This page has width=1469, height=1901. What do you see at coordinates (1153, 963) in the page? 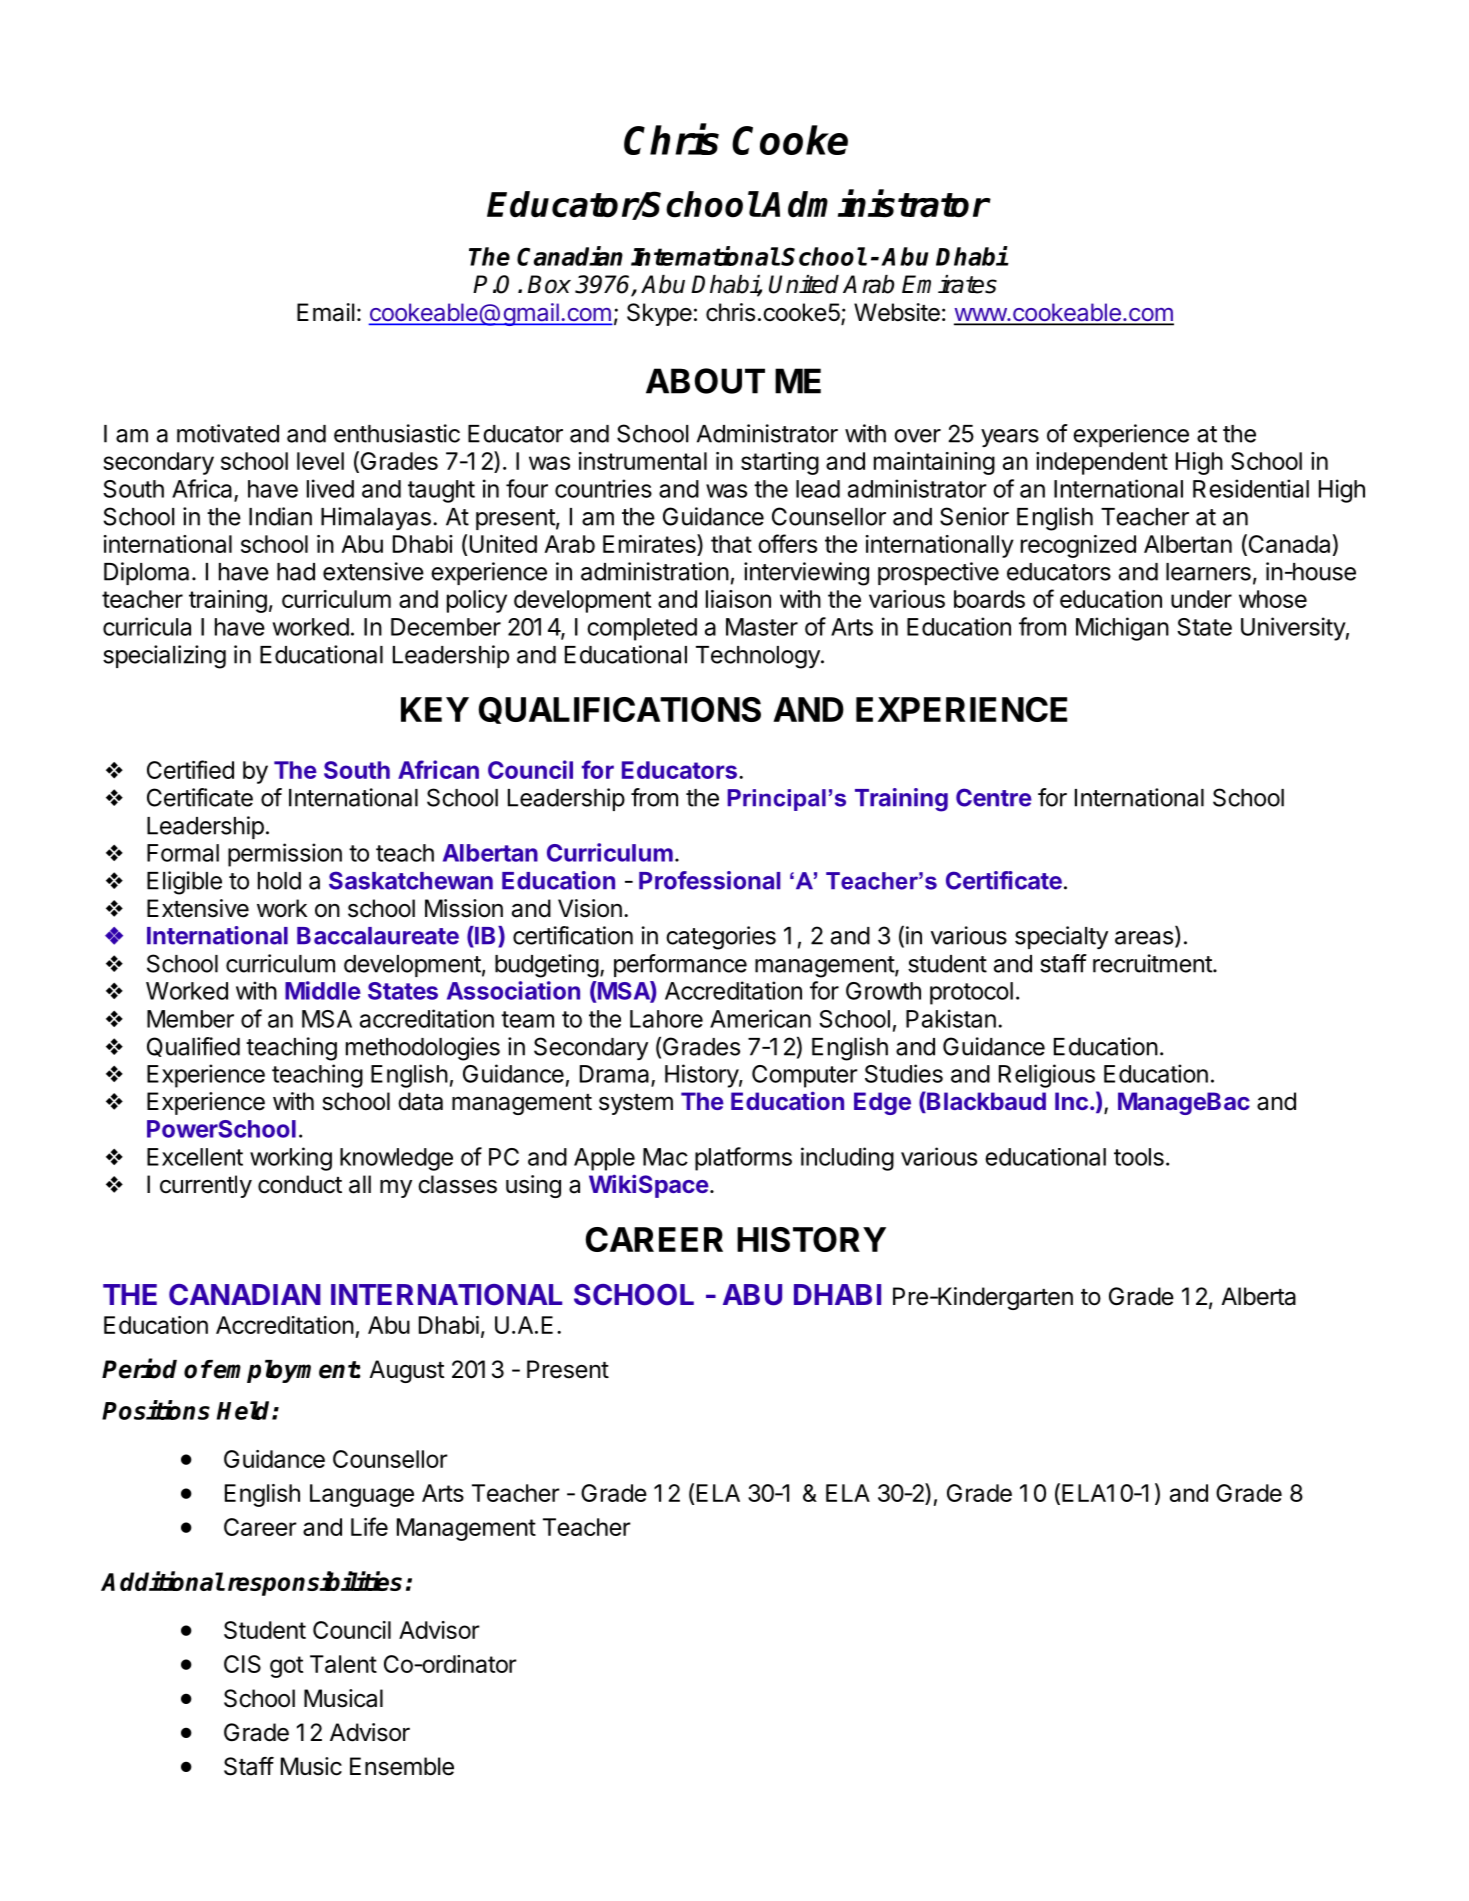
I see `recruitment` at bounding box center [1153, 963].
